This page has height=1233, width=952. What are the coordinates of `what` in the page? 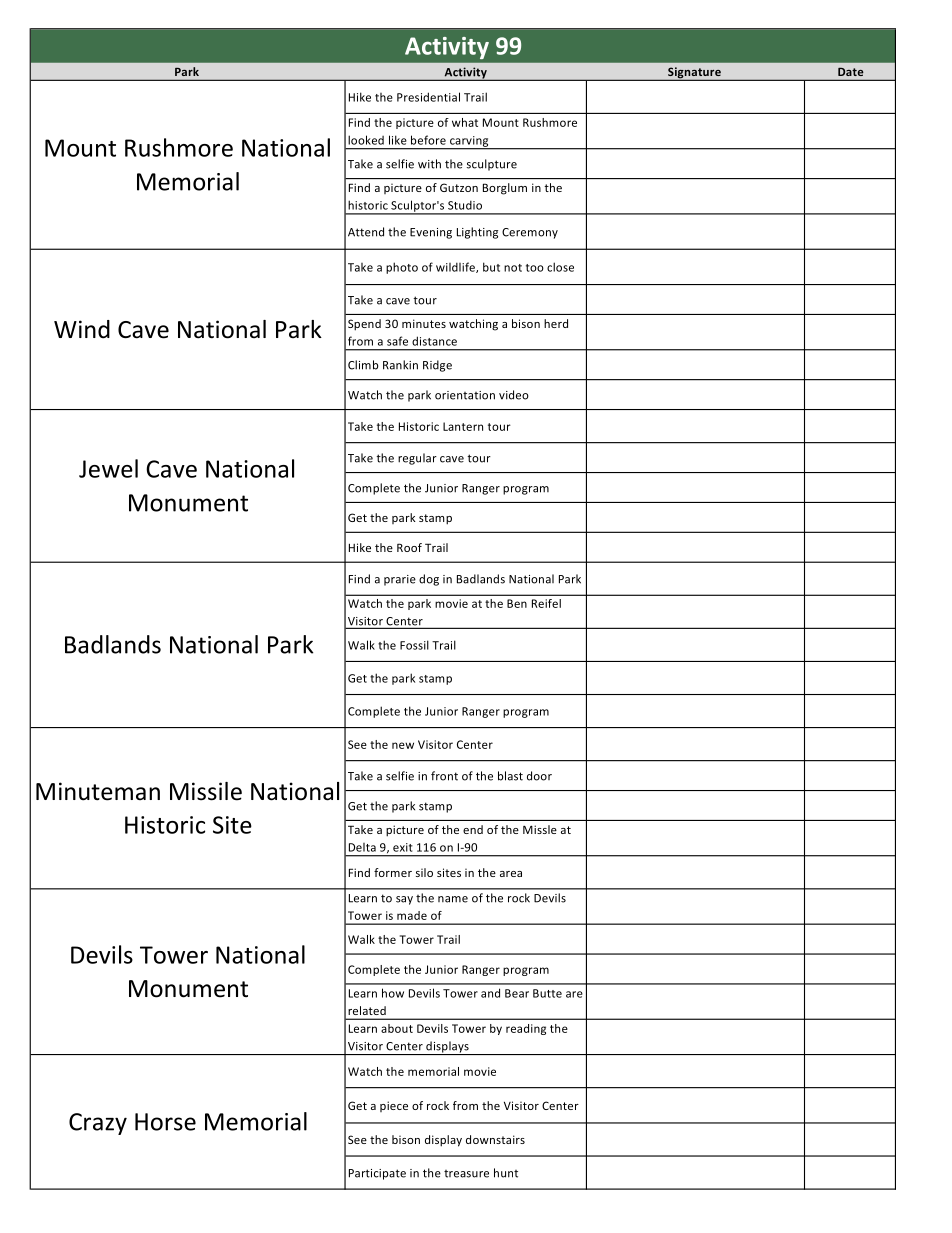 It's located at (465, 122).
